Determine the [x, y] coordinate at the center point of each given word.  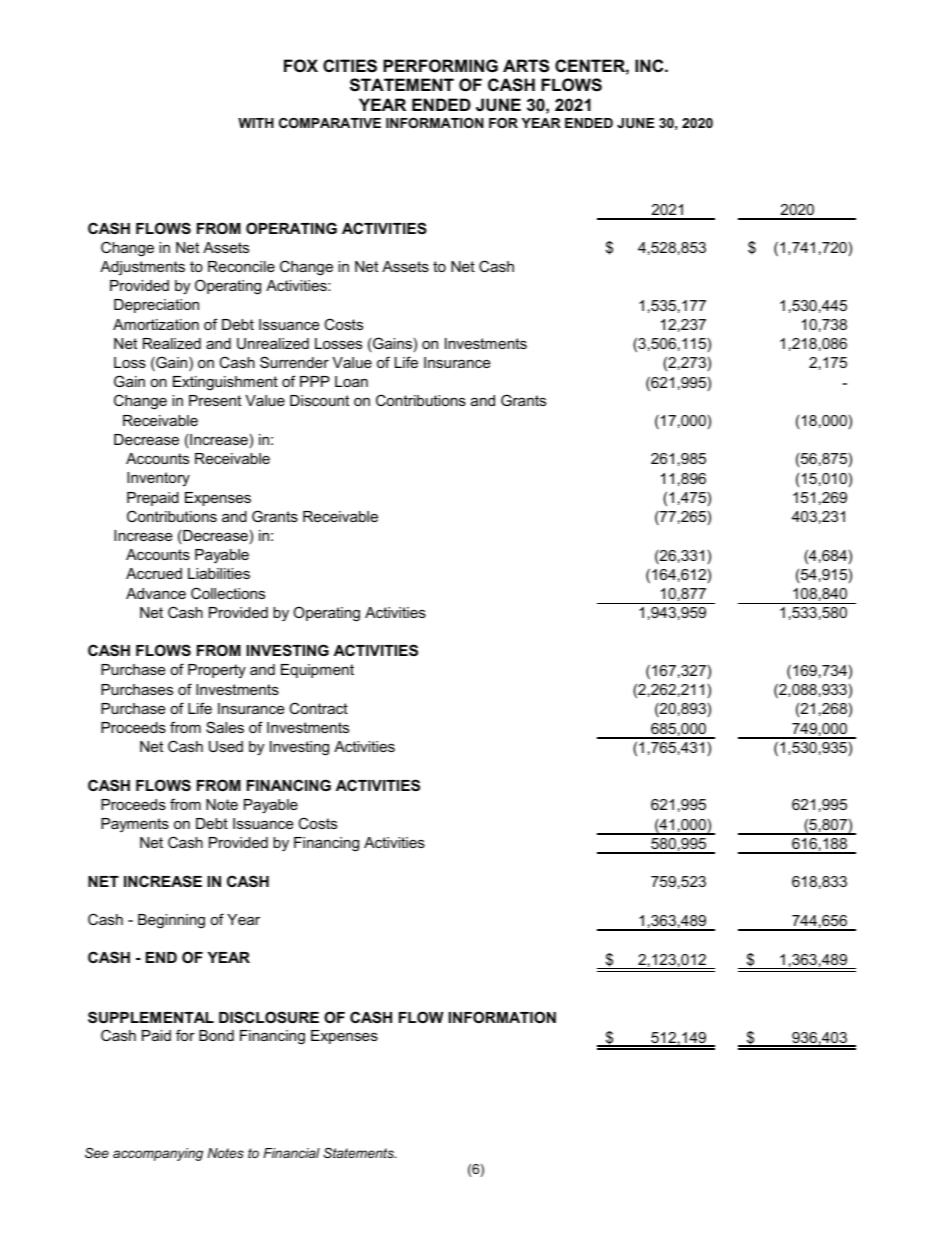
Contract [318, 708]
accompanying [158, 1154]
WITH [256, 123]
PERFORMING [440, 65]
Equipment [317, 671]
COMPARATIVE [330, 123]
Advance [156, 593]
